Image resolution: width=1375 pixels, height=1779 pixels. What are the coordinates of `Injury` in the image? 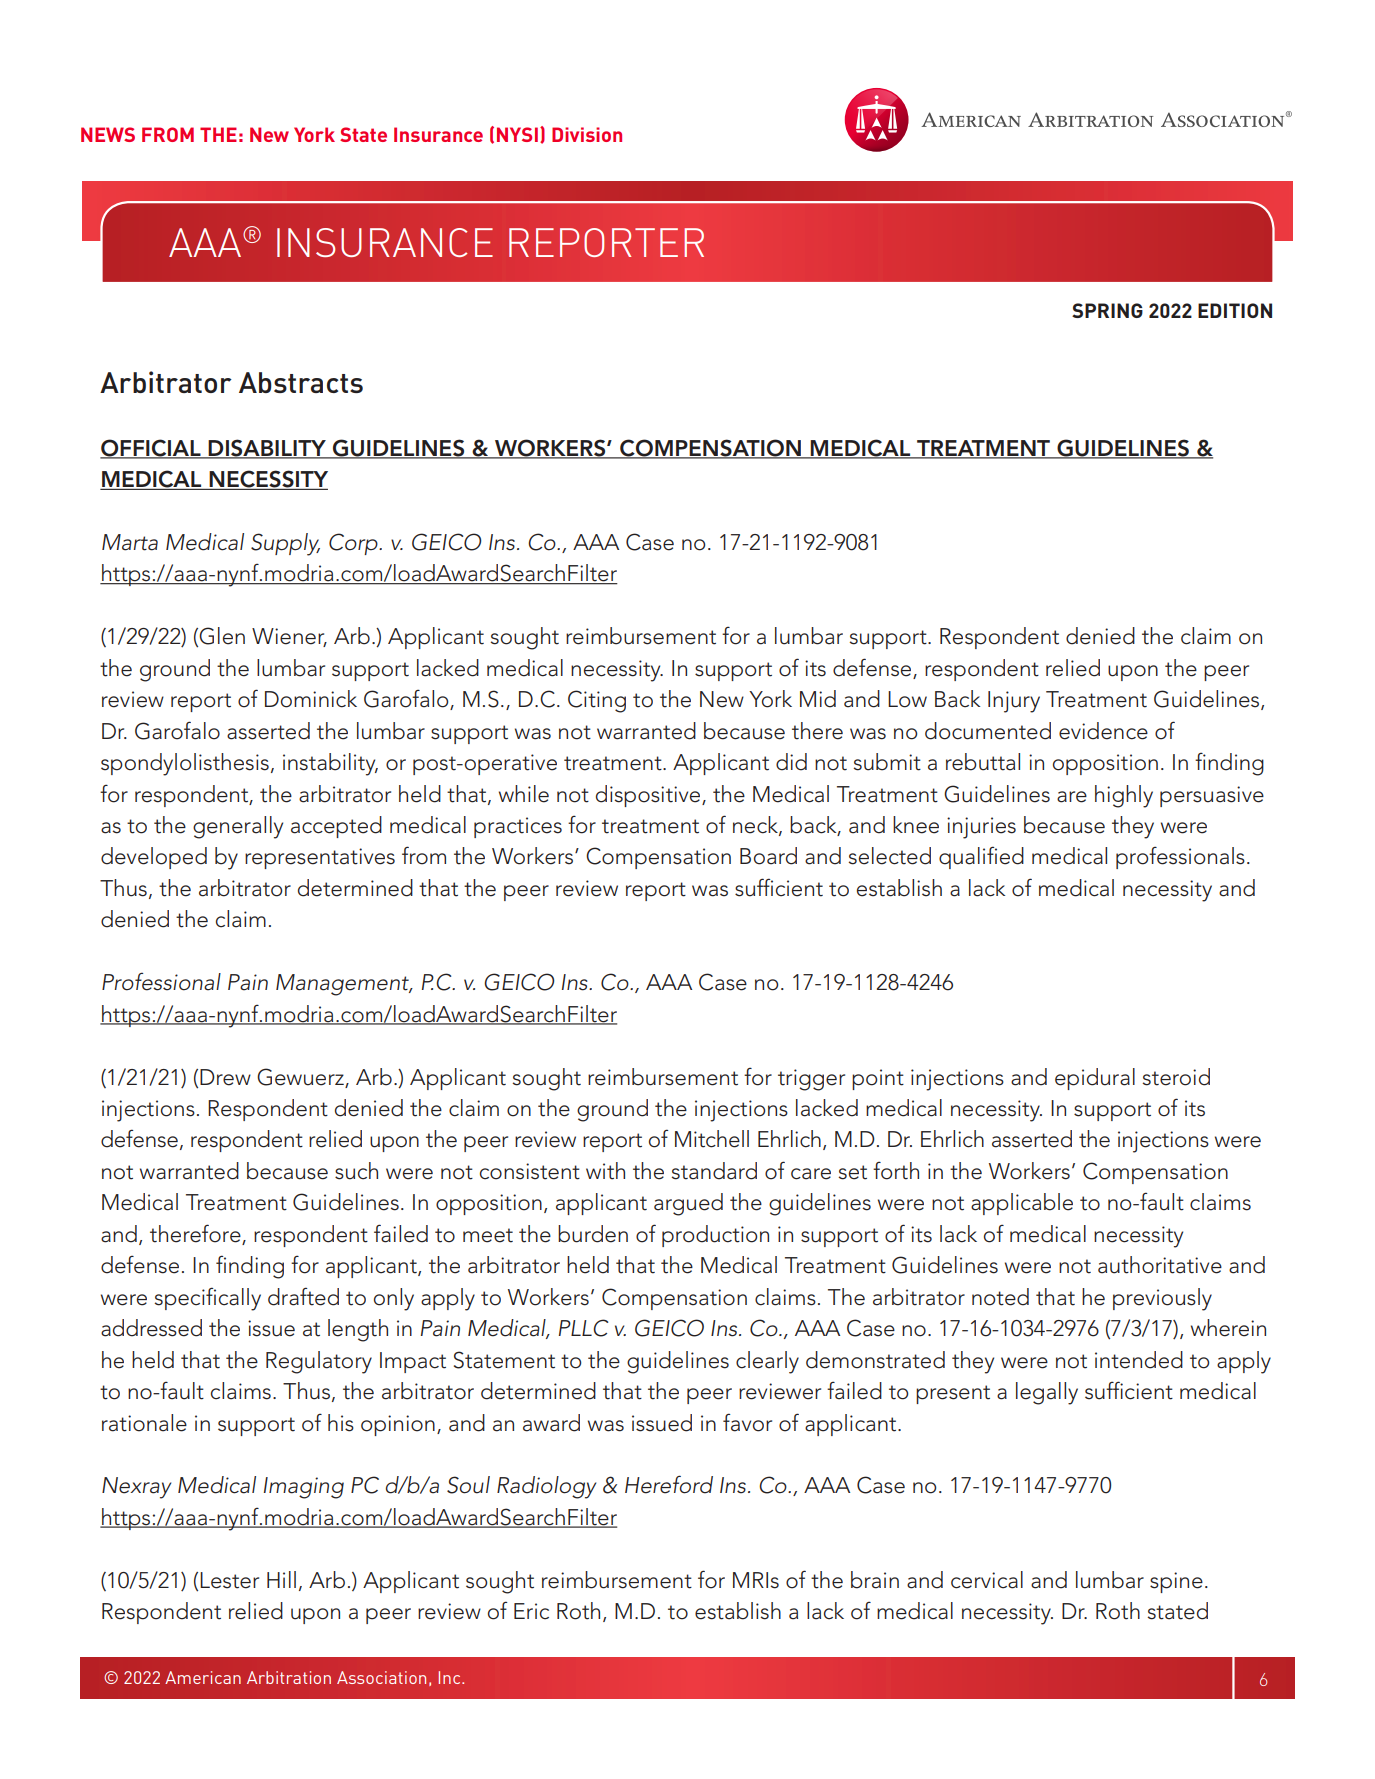 It's located at (1014, 702).
